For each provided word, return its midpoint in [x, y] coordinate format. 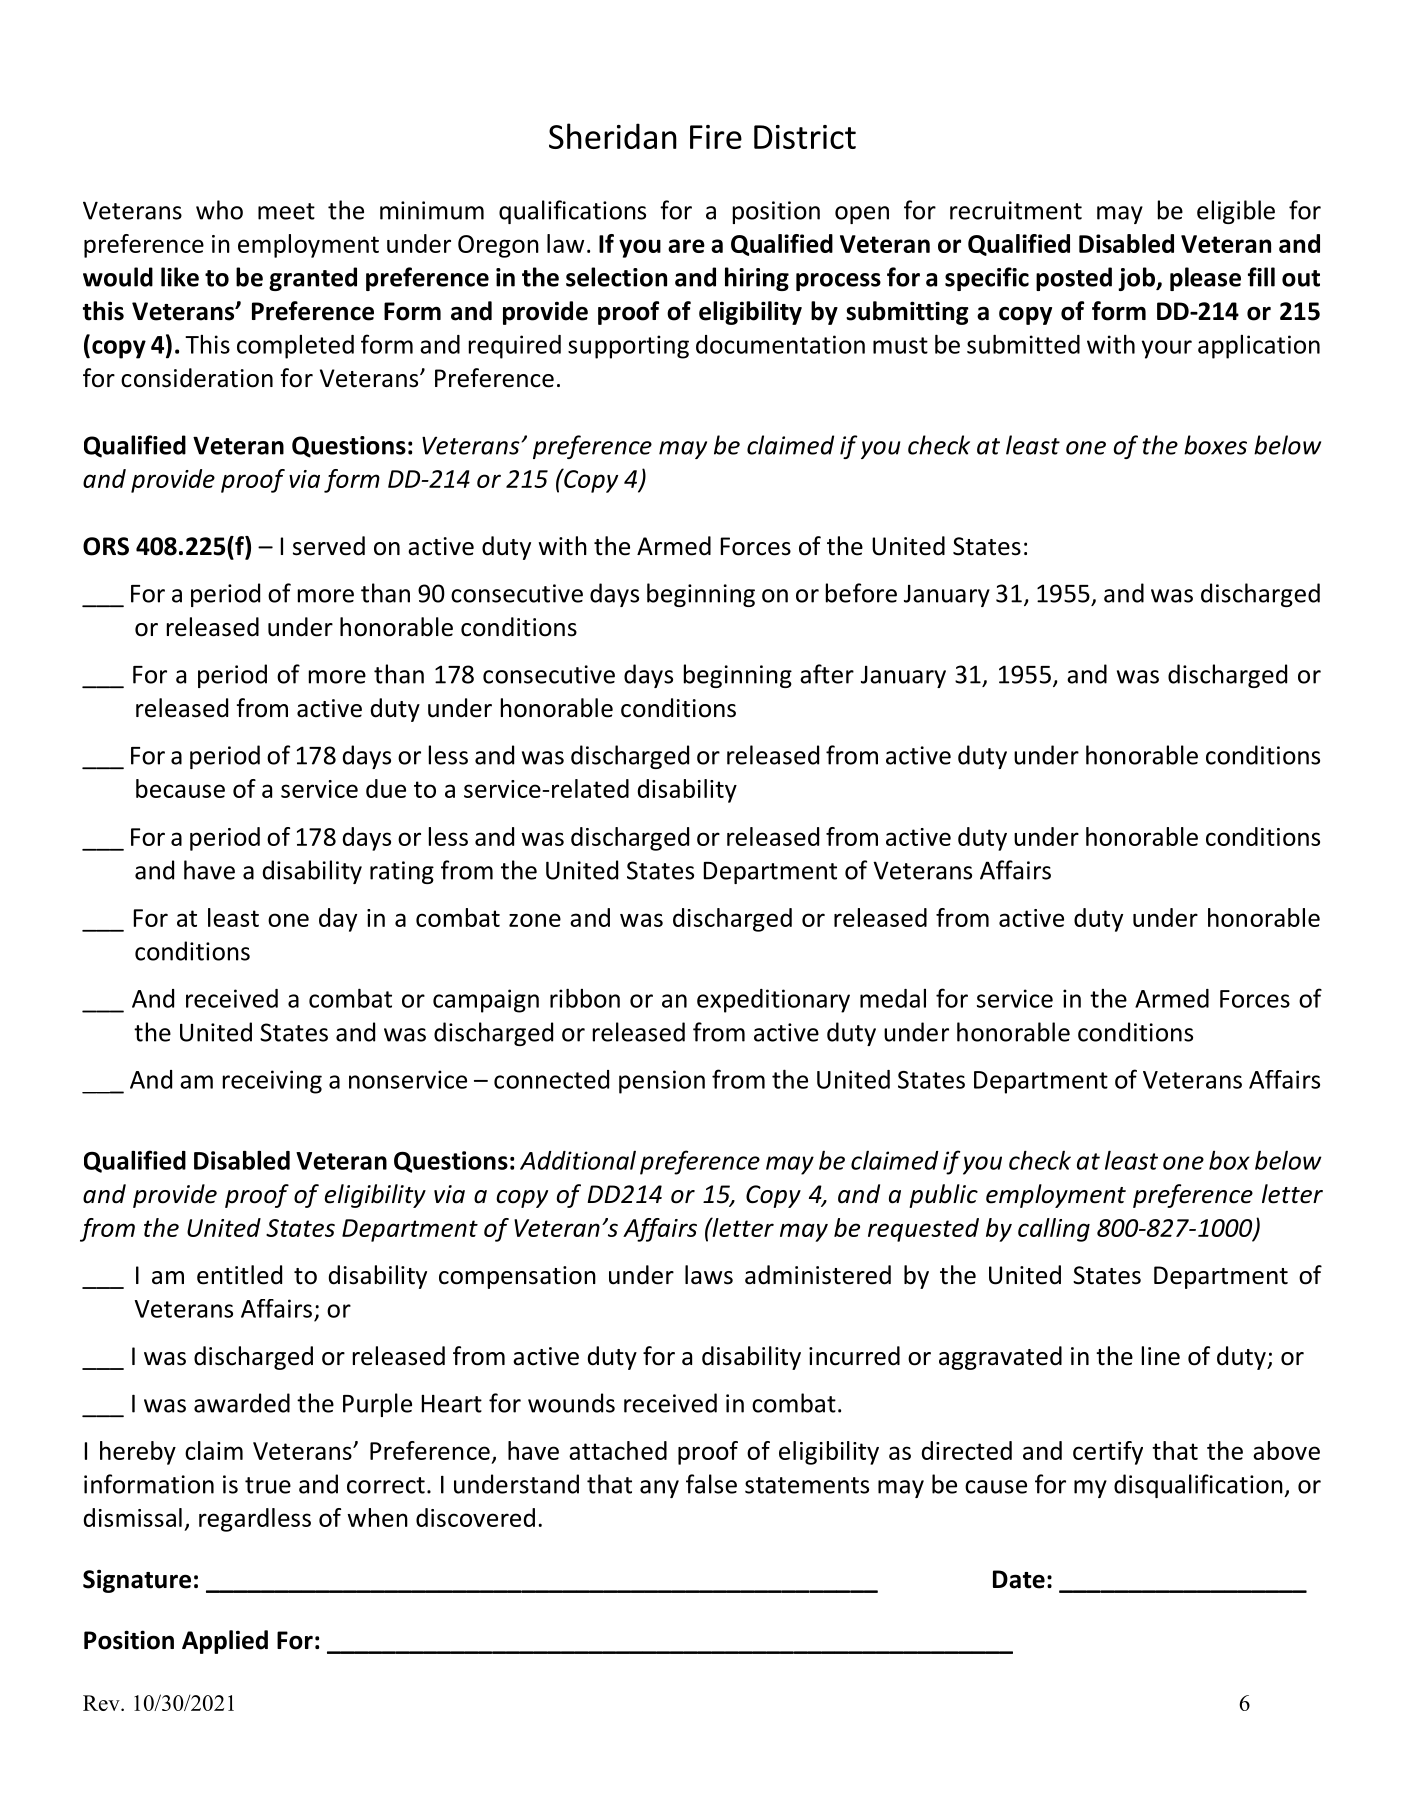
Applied [225, 1642]
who [219, 210]
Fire [716, 137]
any [659, 1489]
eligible [1236, 212]
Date [1019, 1579]
